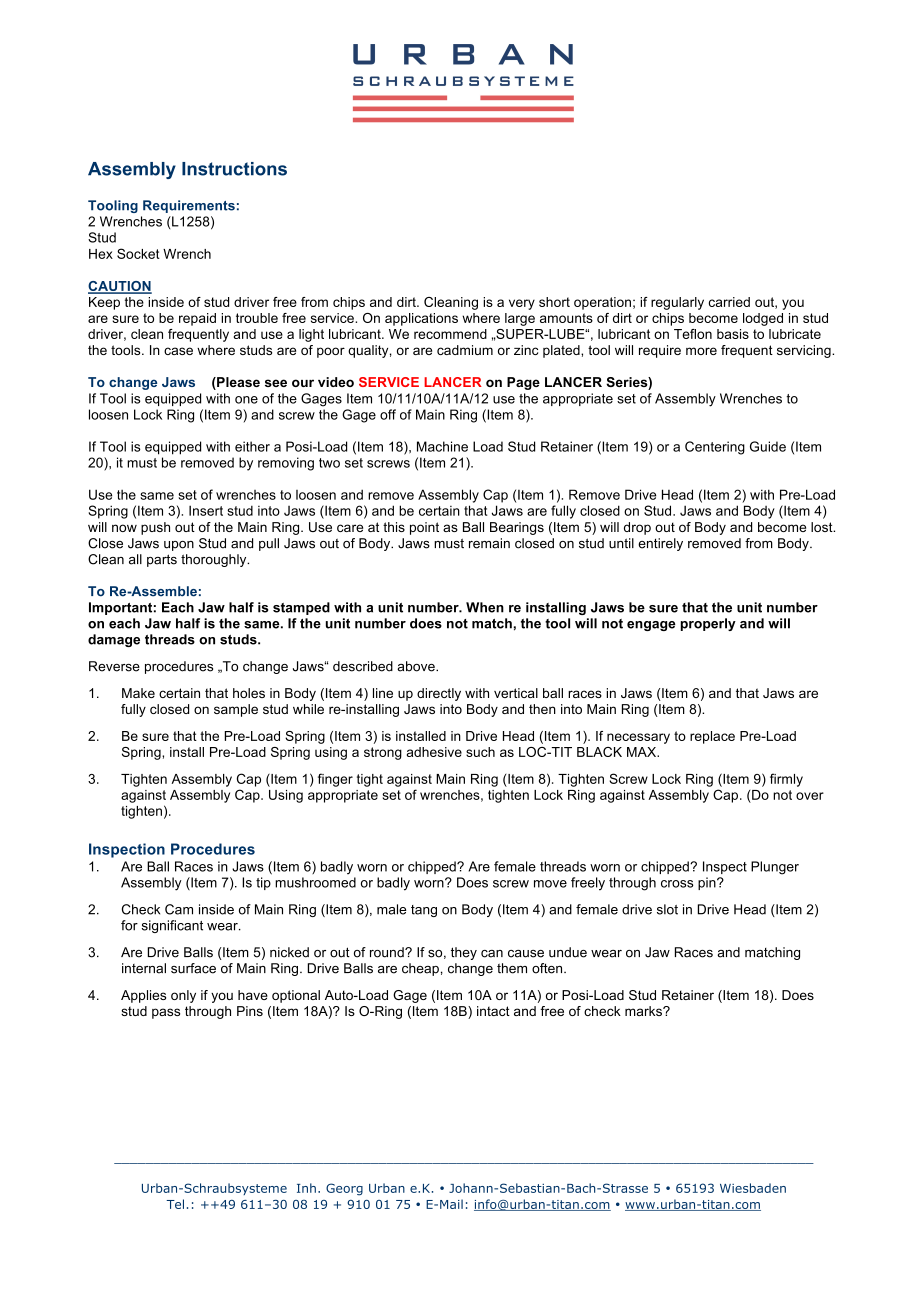  Describe the element at coordinates (234, 169) in the screenshot. I see `Instructions` at that location.
